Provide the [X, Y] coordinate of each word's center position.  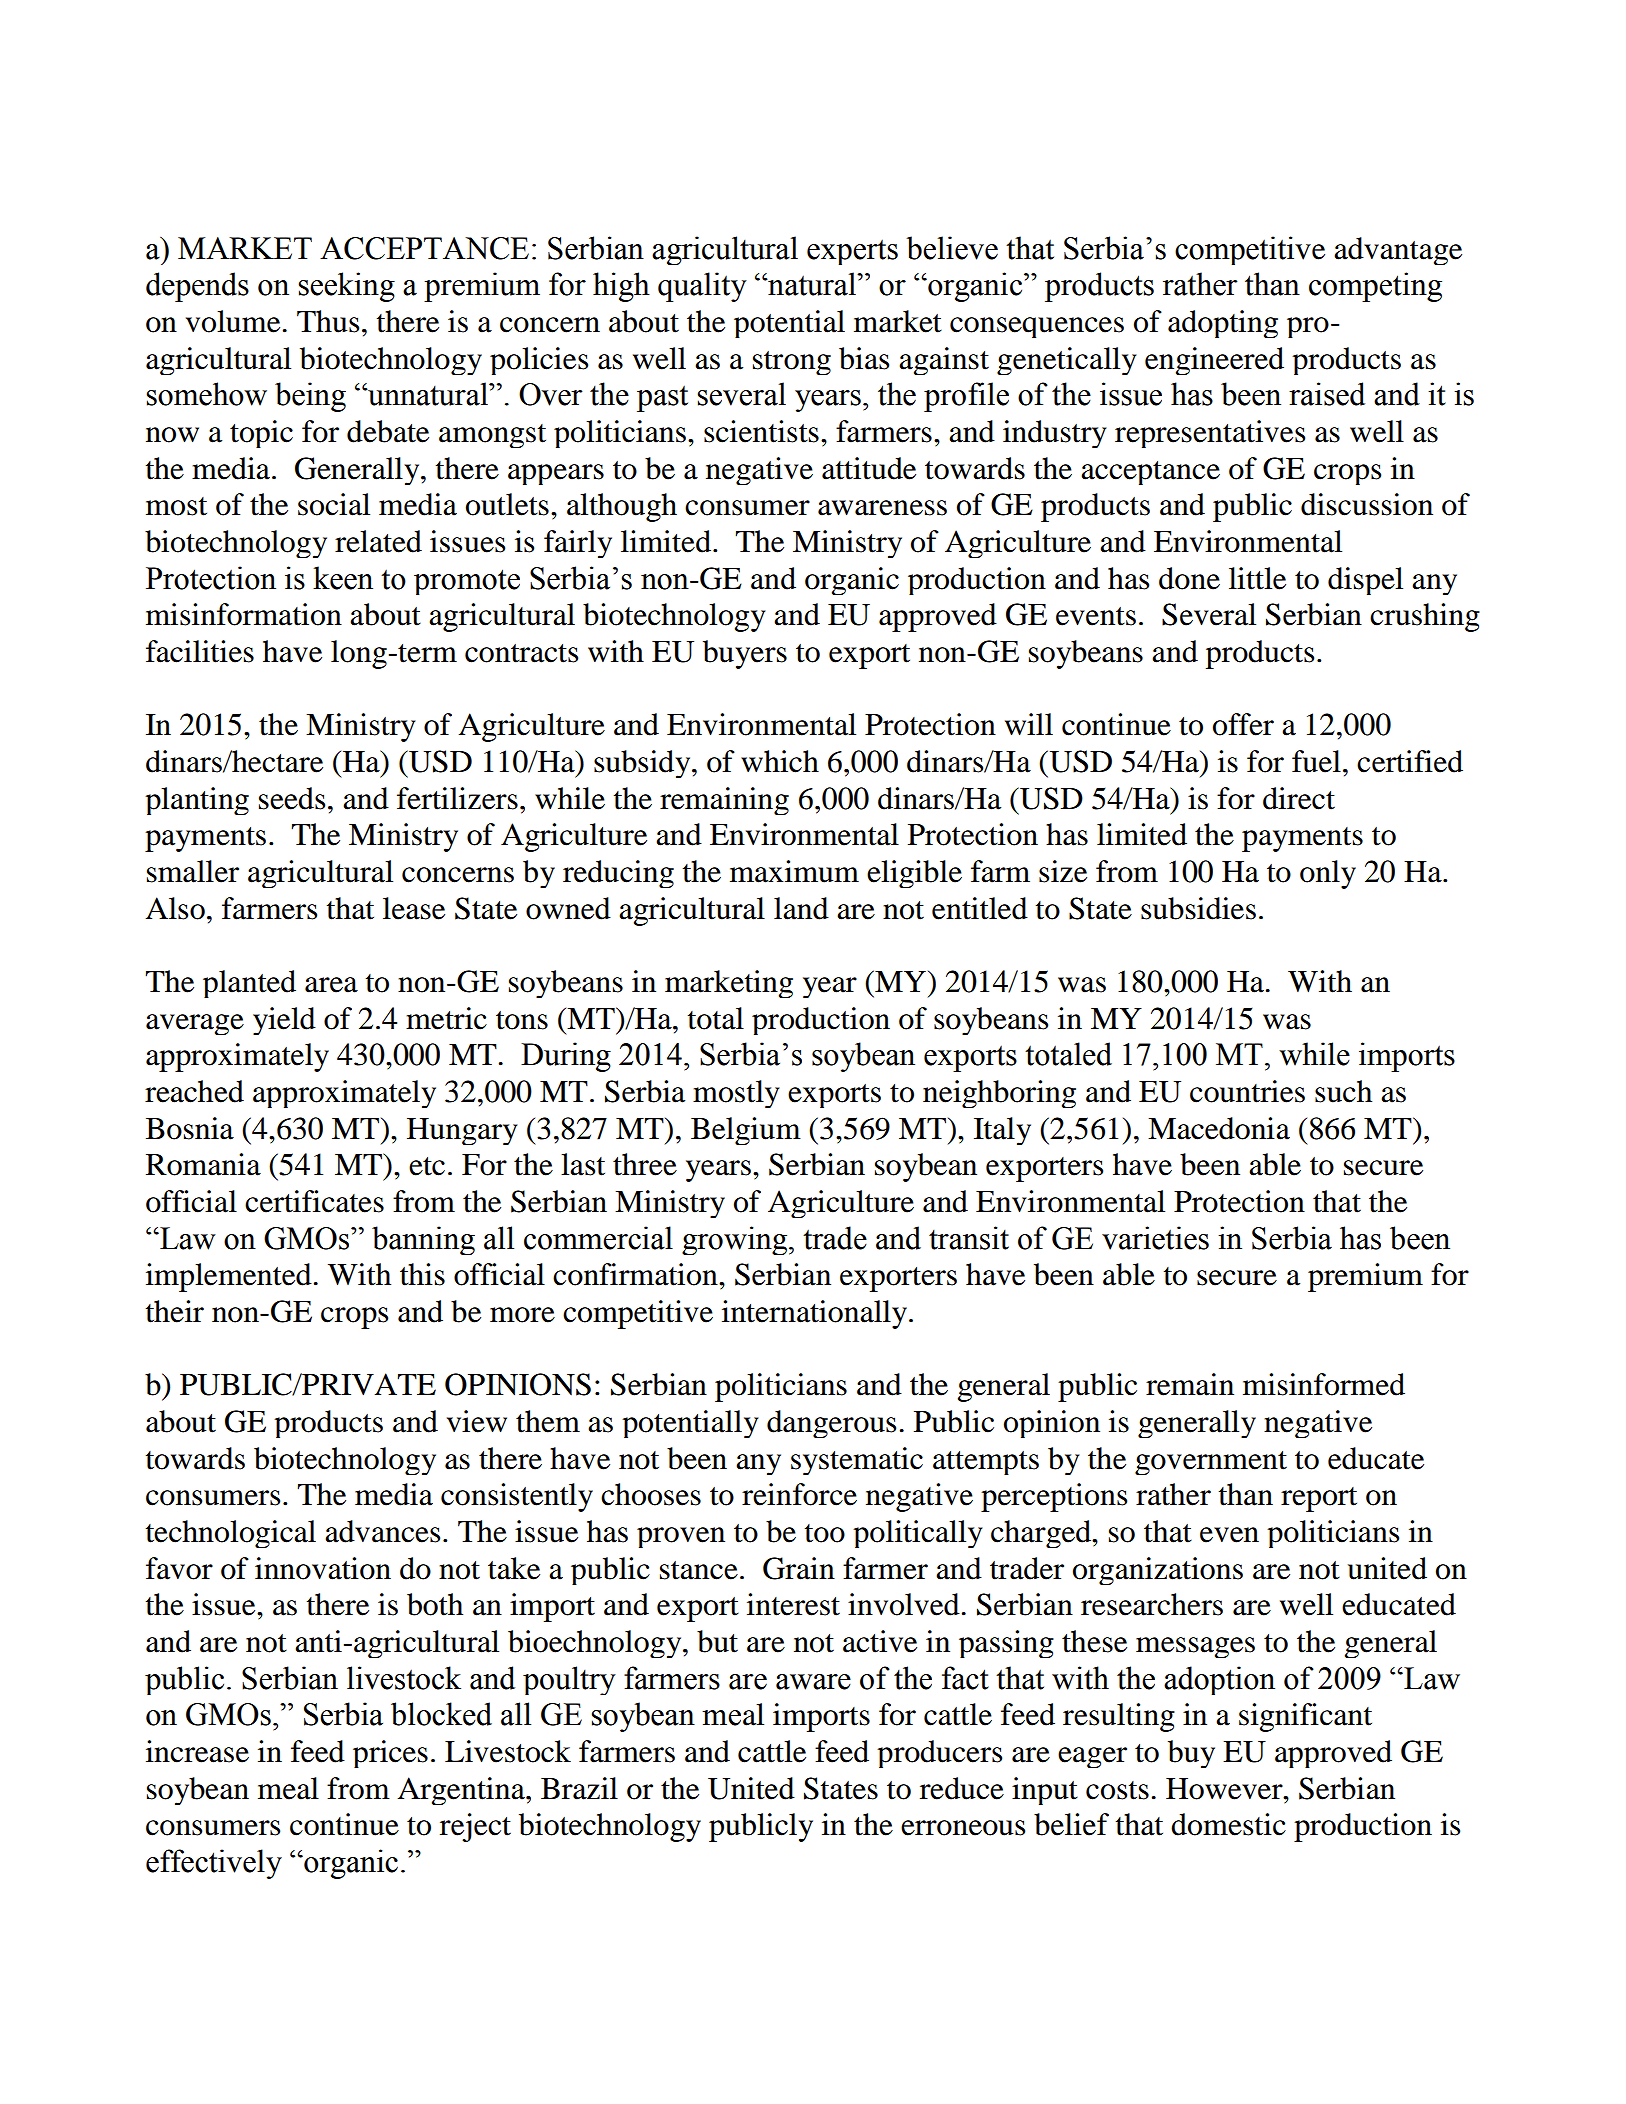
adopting [1223, 324]
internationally [816, 1314]
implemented [229, 1277]
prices [390, 1754]
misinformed [1324, 1384]
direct [1299, 798]
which [780, 761]
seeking [346, 287]
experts [852, 252]
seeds [292, 798]
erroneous [963, 1828]
